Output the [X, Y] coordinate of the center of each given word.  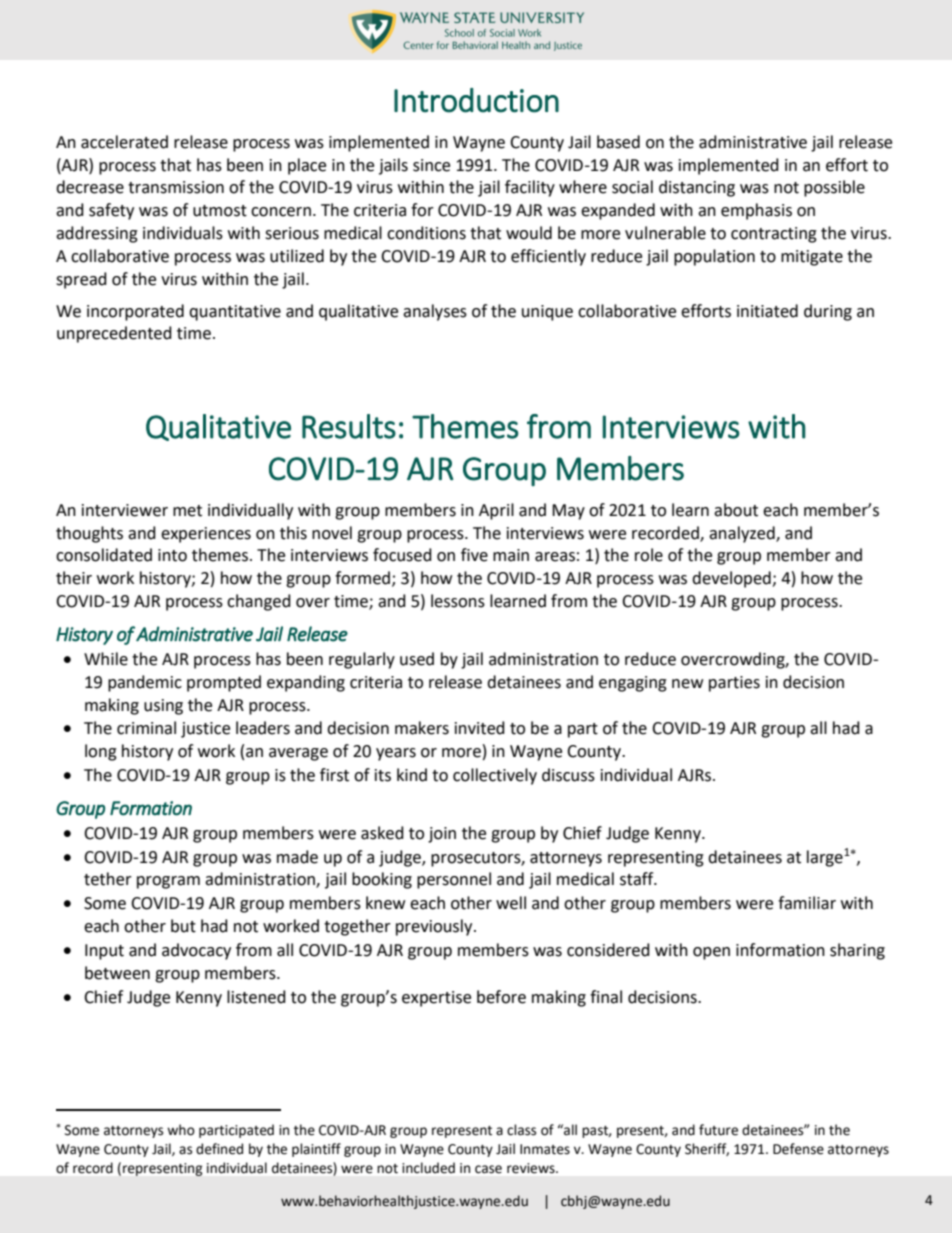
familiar [807, 903]
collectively [495, 776]
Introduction [476, 100]
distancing [697, 188]
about [736, 510]
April [496, 511]
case [488, 1169]
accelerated [124, 142]
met [187, 511]
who [181, 1130]
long [101, 752]
